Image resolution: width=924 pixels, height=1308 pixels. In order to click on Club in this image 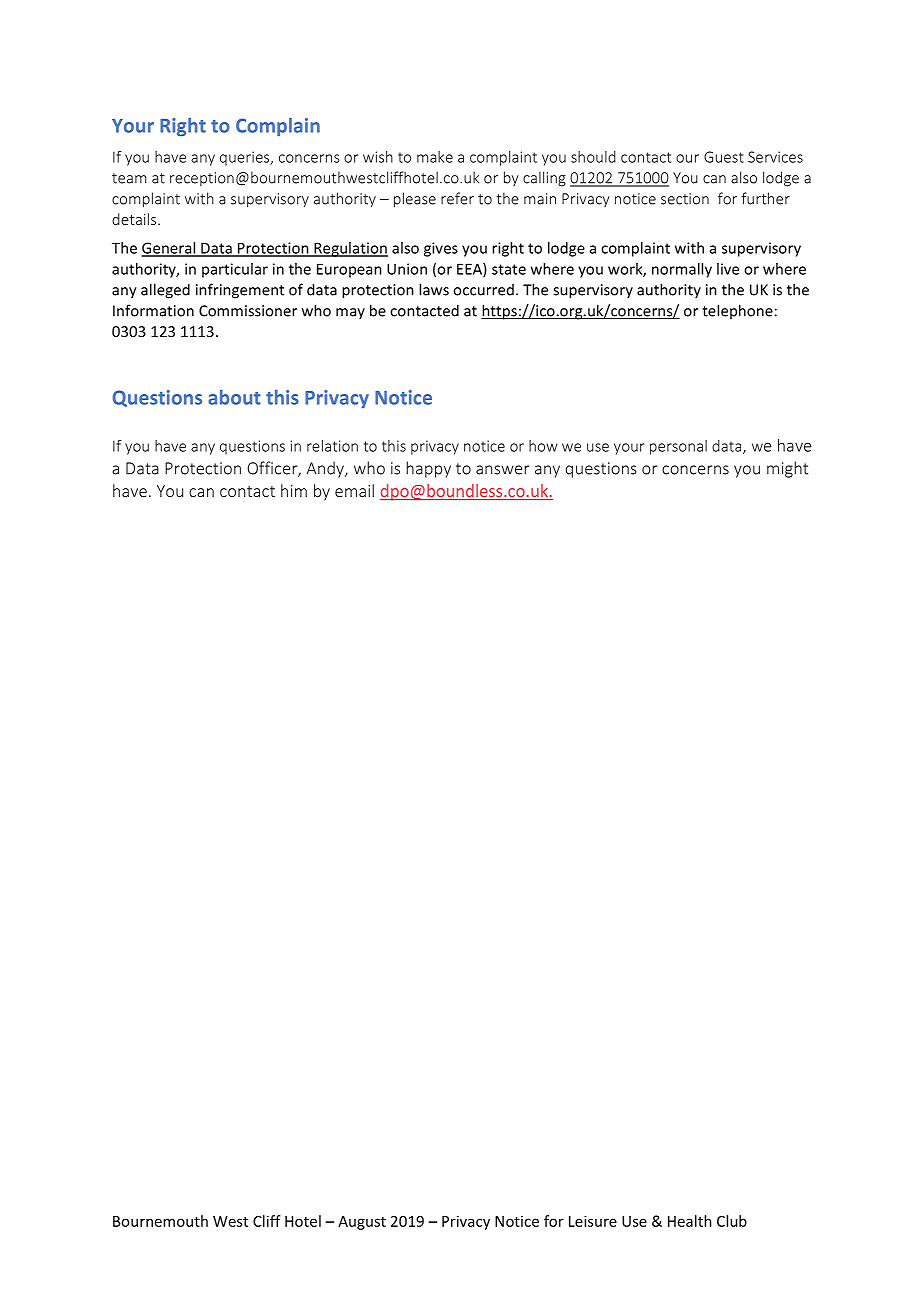, I will do `click(732, 1221)`.
